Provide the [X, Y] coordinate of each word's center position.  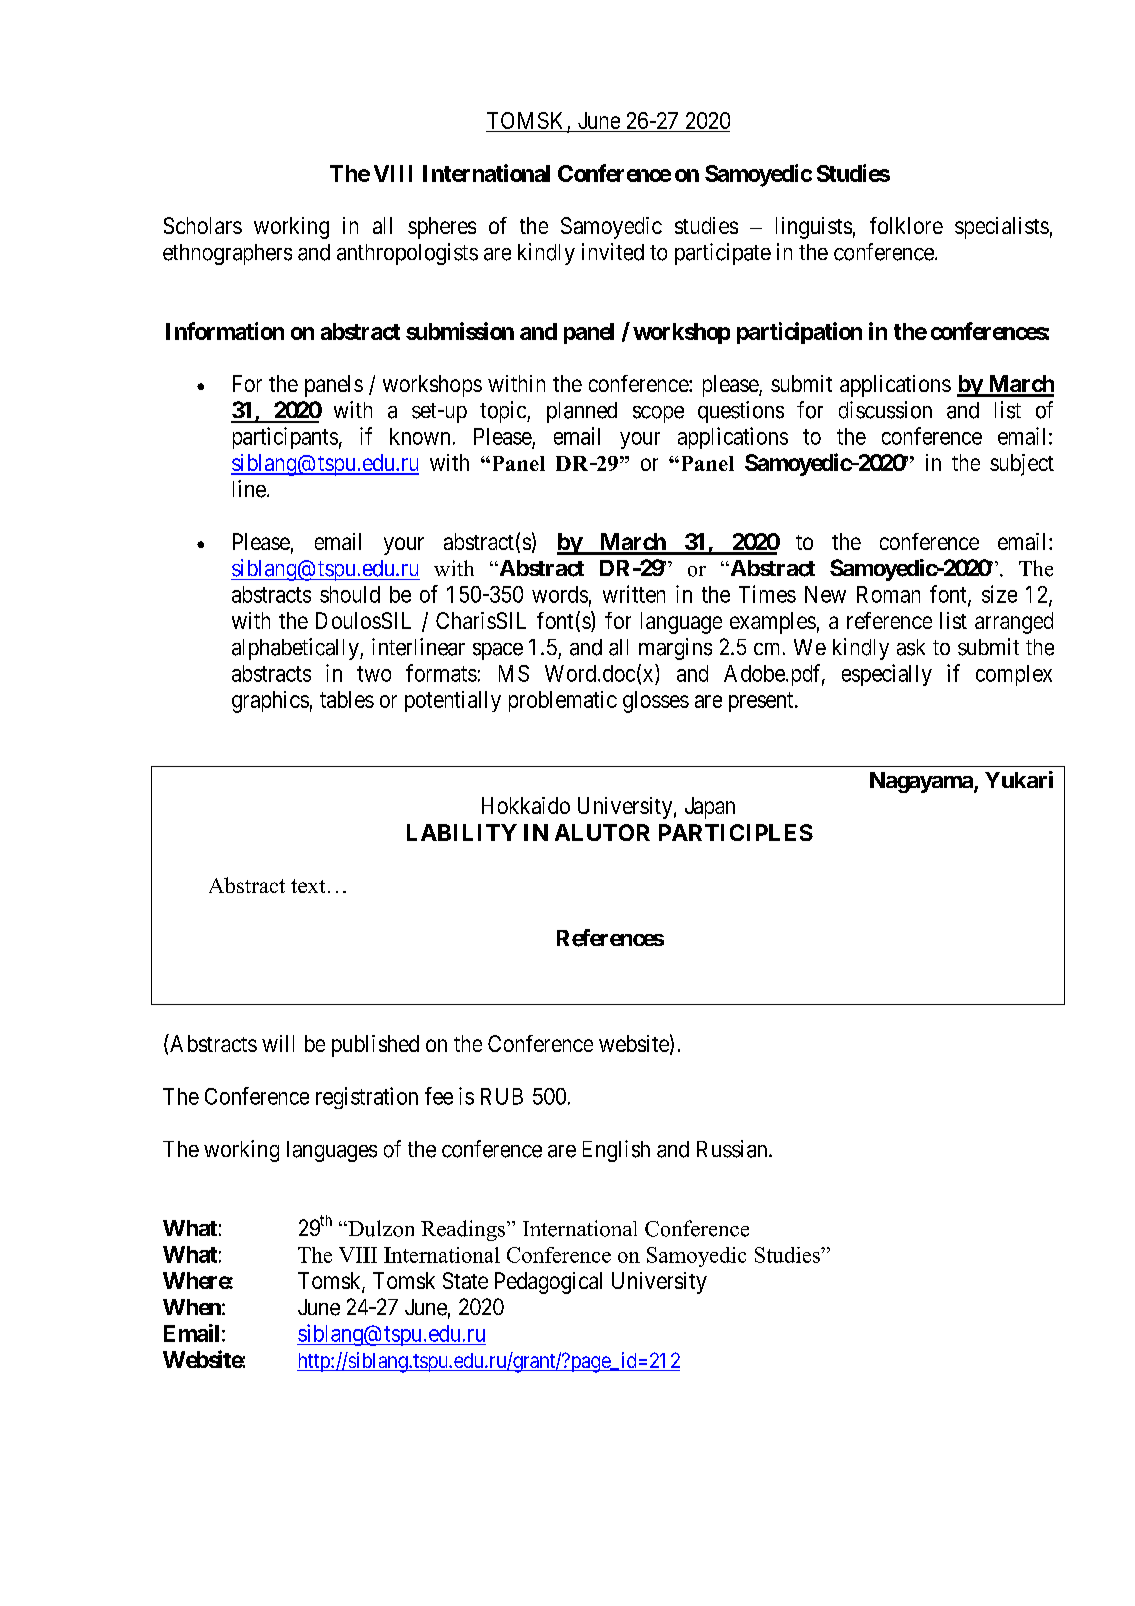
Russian [733, 1149]
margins [675, 649]
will [278, 1043]
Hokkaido [526, 805]
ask [911, 647]
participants [285, 438]
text [308, 886]
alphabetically [296, 649]
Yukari [1019, 779]
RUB [502, 1096]
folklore [906, 225]
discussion [885, 410]
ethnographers [227, 254]
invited [613, 252]
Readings [463, 1230]
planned [582, 412]
